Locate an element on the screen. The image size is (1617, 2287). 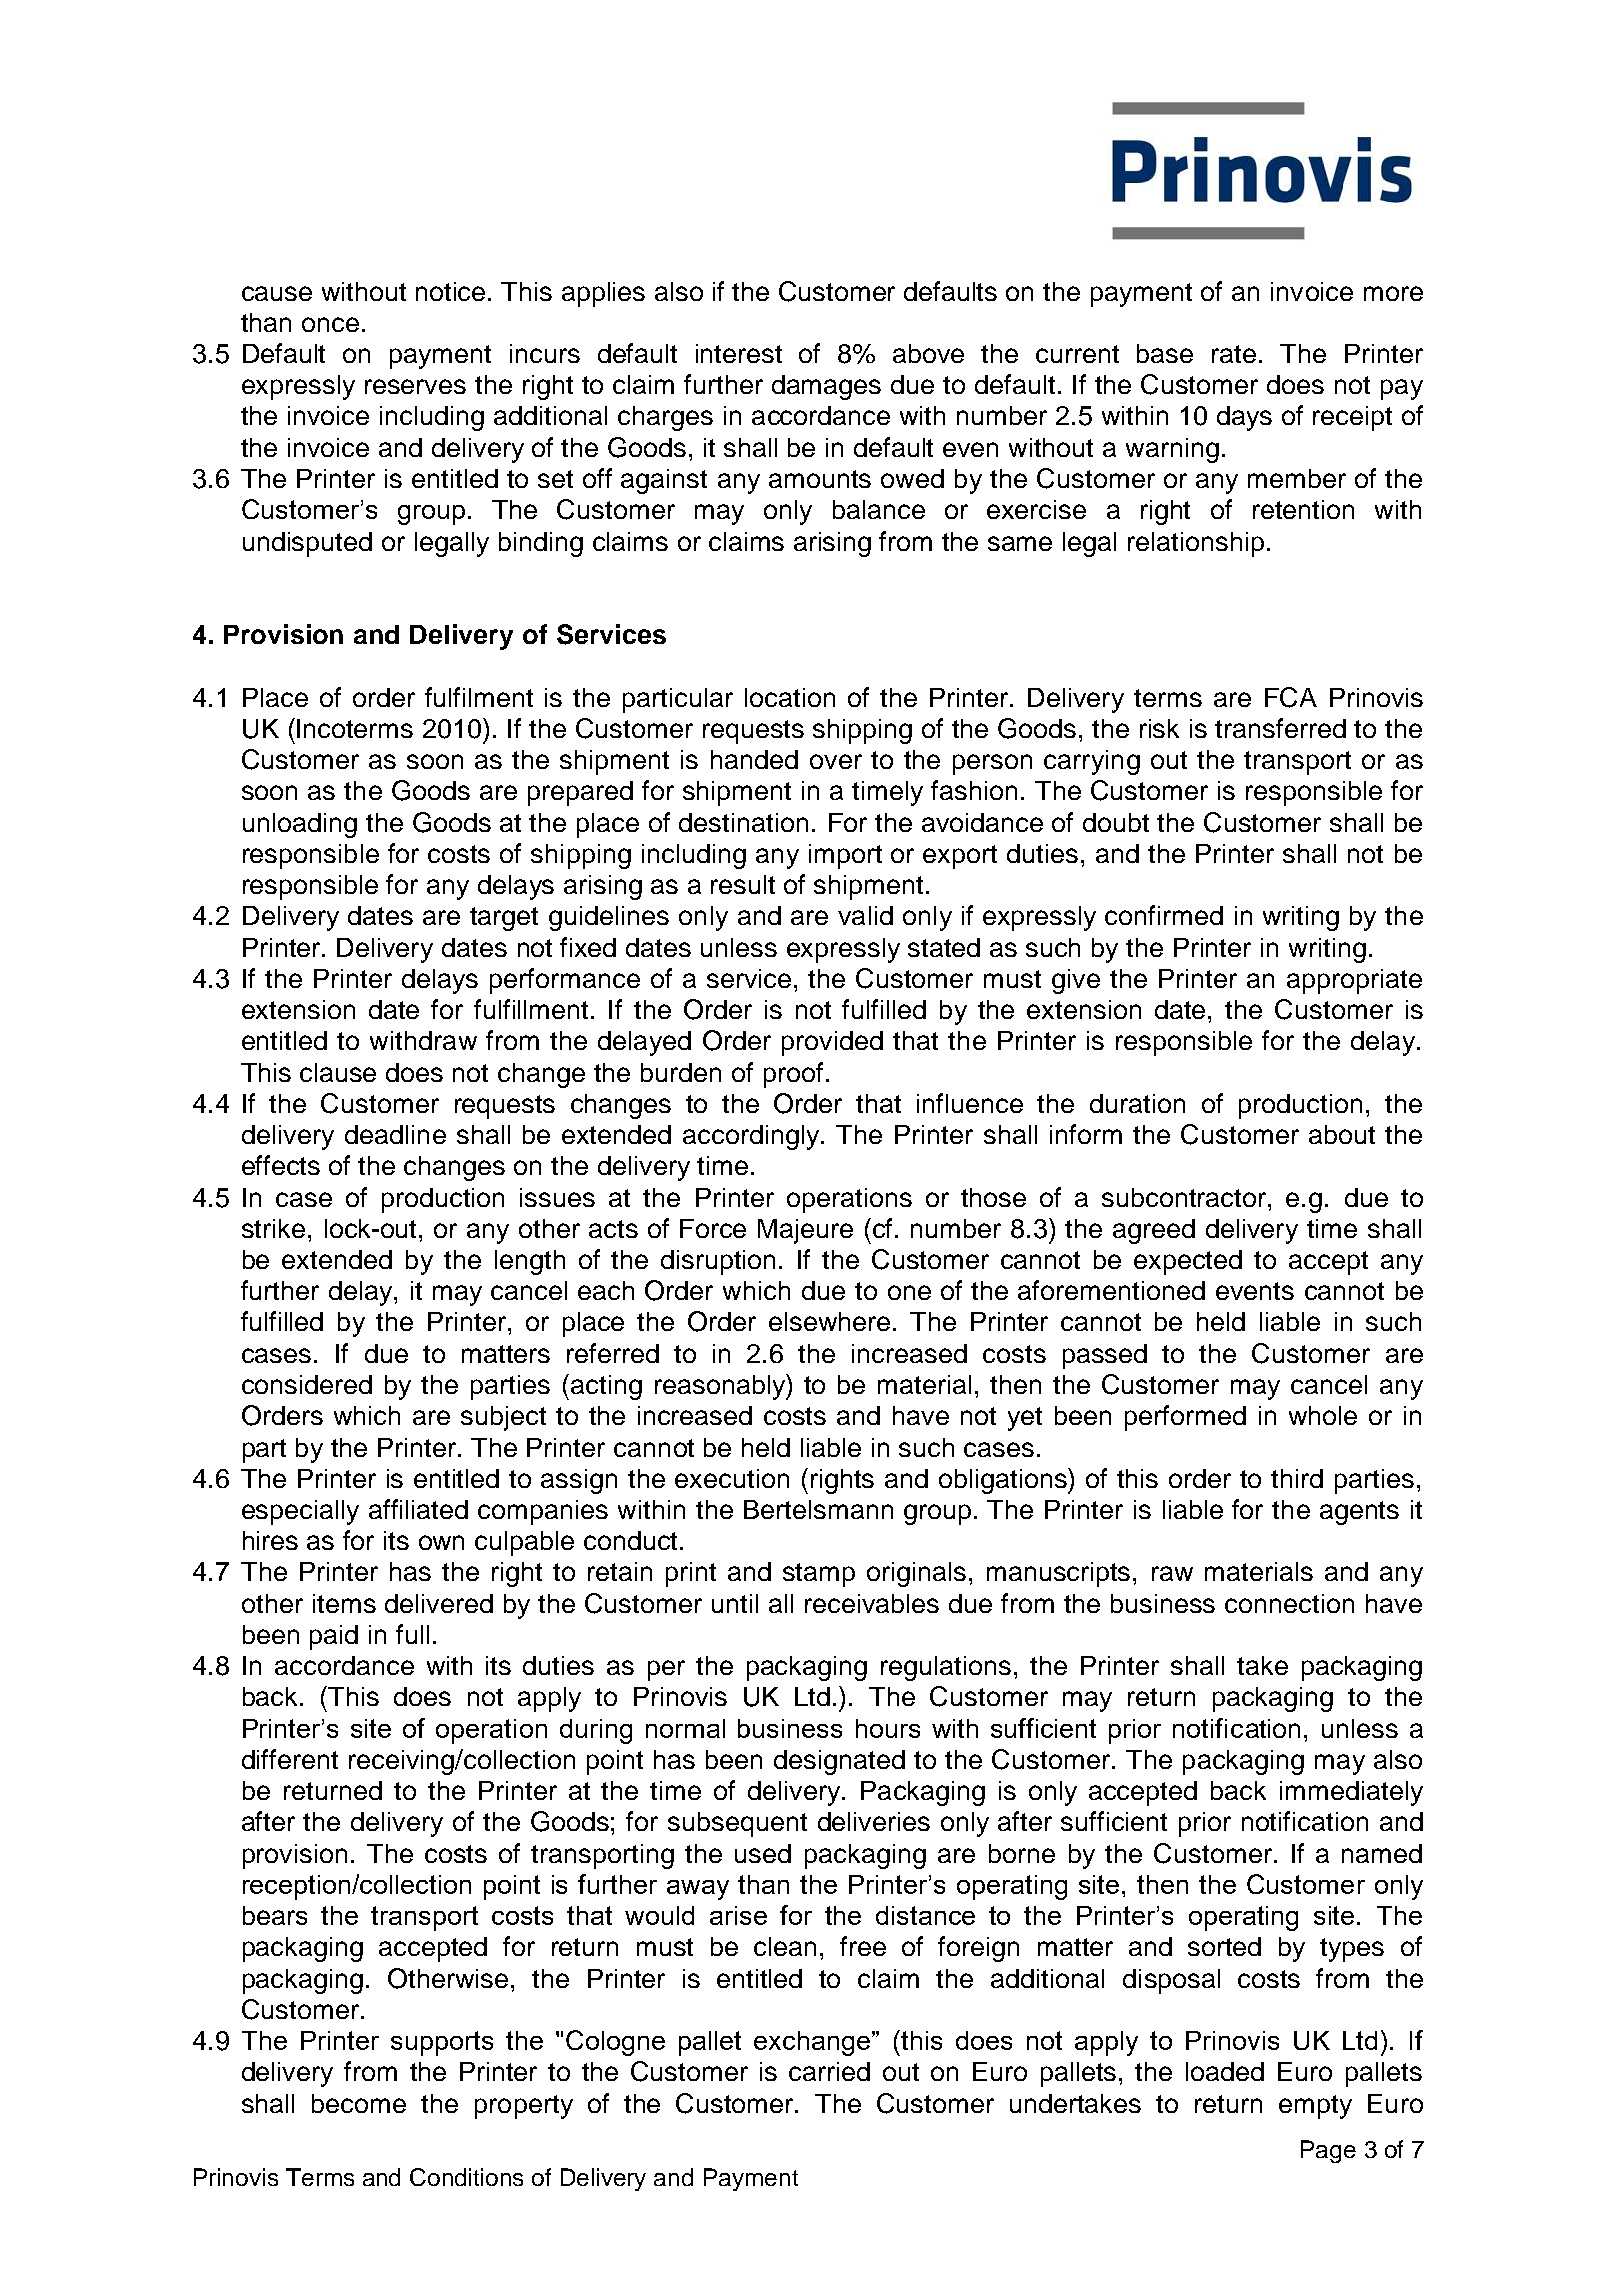
carried is located at coordinates (829, 2071).
